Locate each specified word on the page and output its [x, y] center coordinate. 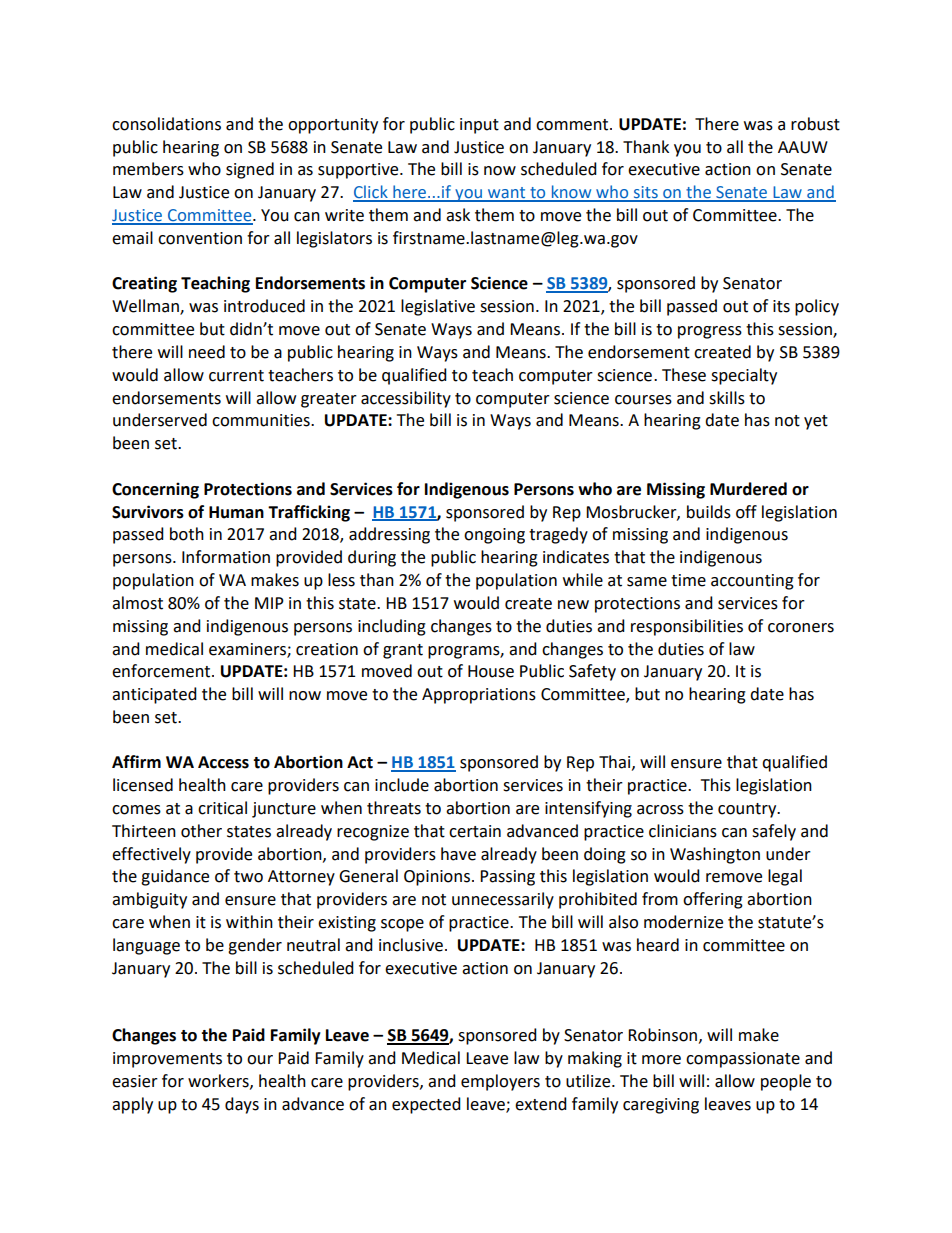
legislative [438, 307]
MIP [269, 603]
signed [250, 170]
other [201, 831]
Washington [715, 855]
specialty [744, 376]
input [479, 126]
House [491, 671]
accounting [752, 582]
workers [219, 1081]
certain [475, 831]
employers [500, 1082]
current [236, 376]
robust [815, 124]
